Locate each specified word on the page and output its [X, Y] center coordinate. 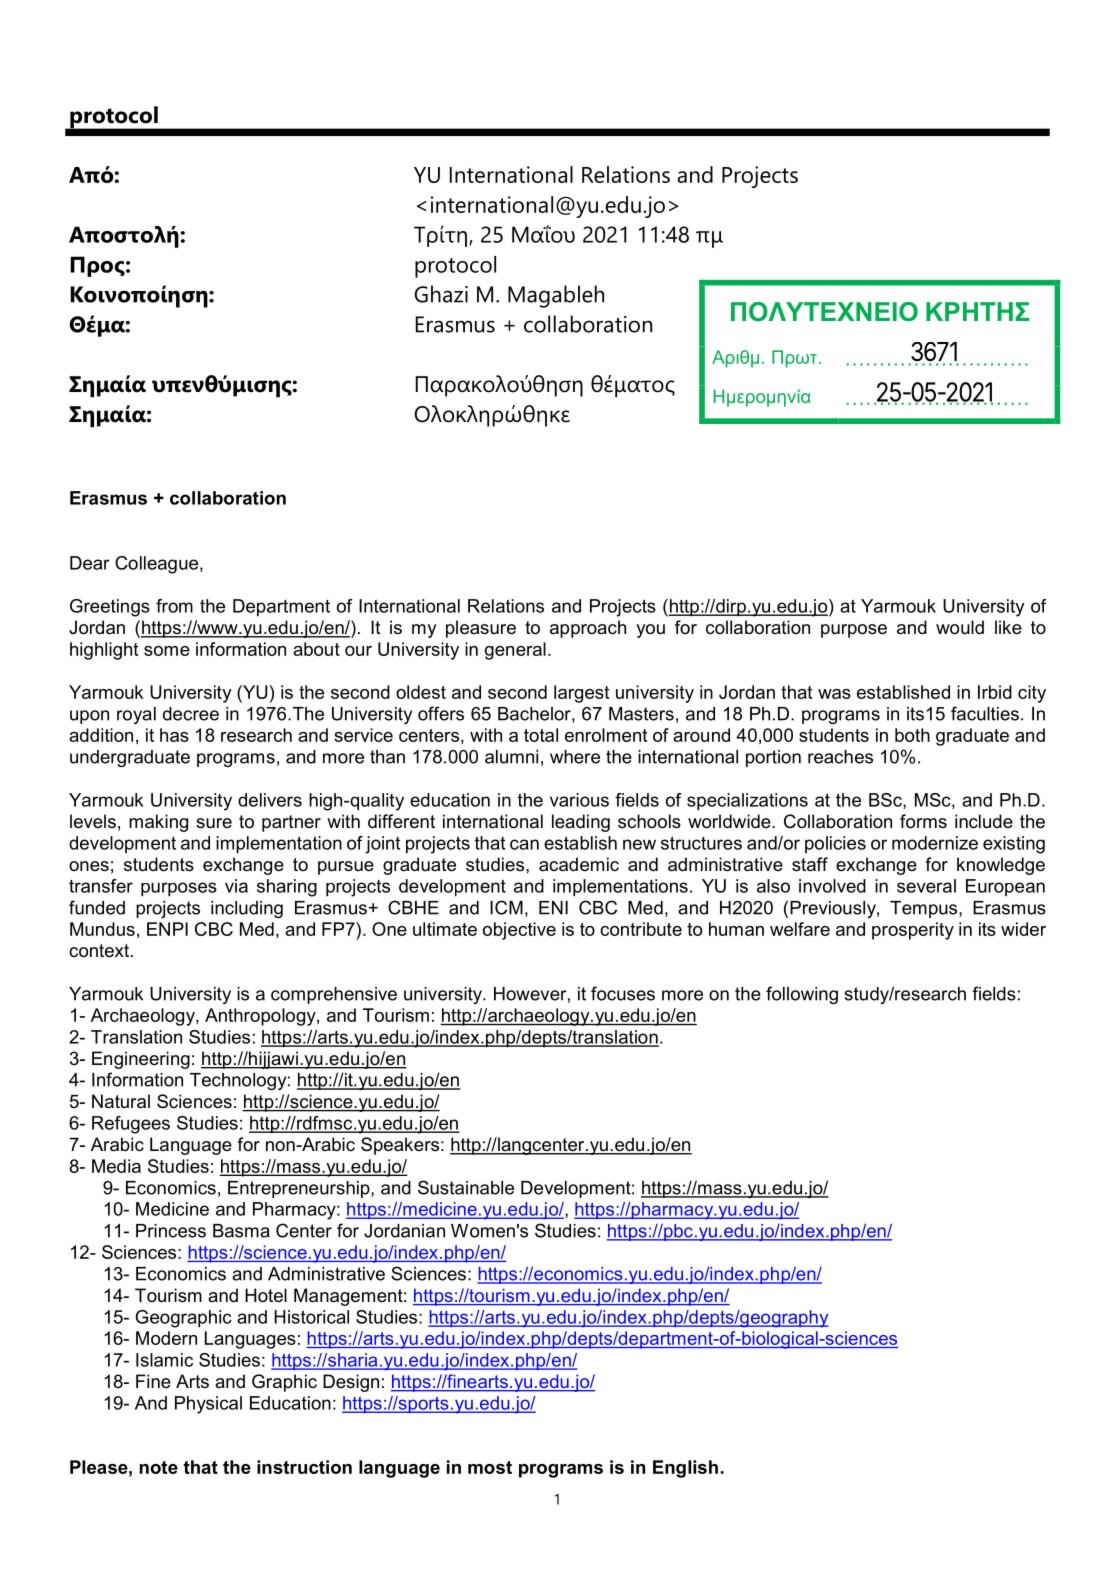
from [174, 606]
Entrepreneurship [300, 1189]
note [159, 1467]
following [802, 995]
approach [588, 629]
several [926, 886]
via [236, 886]
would [960, 627]
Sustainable [466, 1187]
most [490, 1467]
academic [579, 864]
